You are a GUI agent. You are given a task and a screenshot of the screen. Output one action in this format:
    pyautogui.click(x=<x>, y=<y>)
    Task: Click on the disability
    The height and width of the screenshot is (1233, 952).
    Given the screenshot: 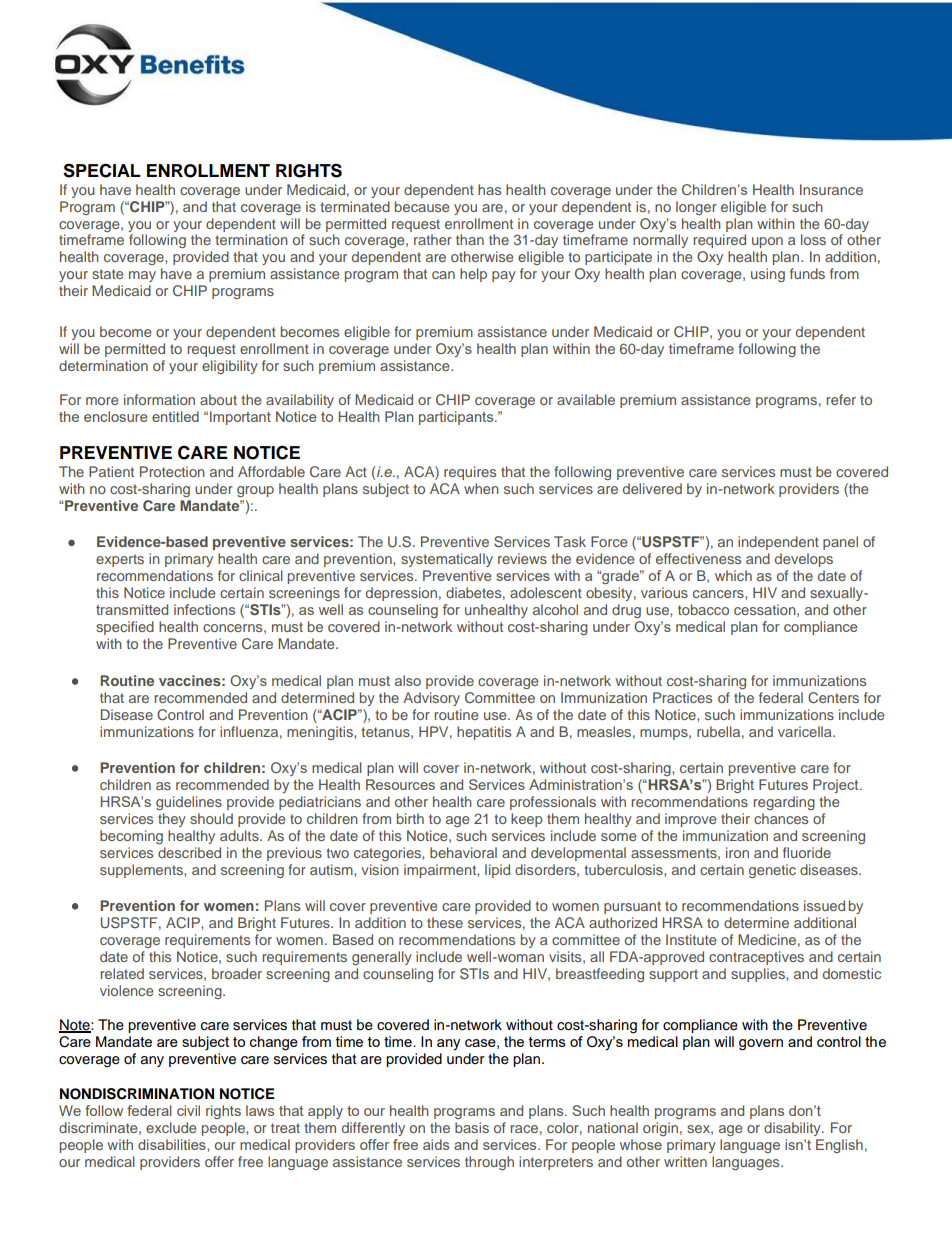 What is the action you would take?
    pyautogui.click(x=793, y=1129)
